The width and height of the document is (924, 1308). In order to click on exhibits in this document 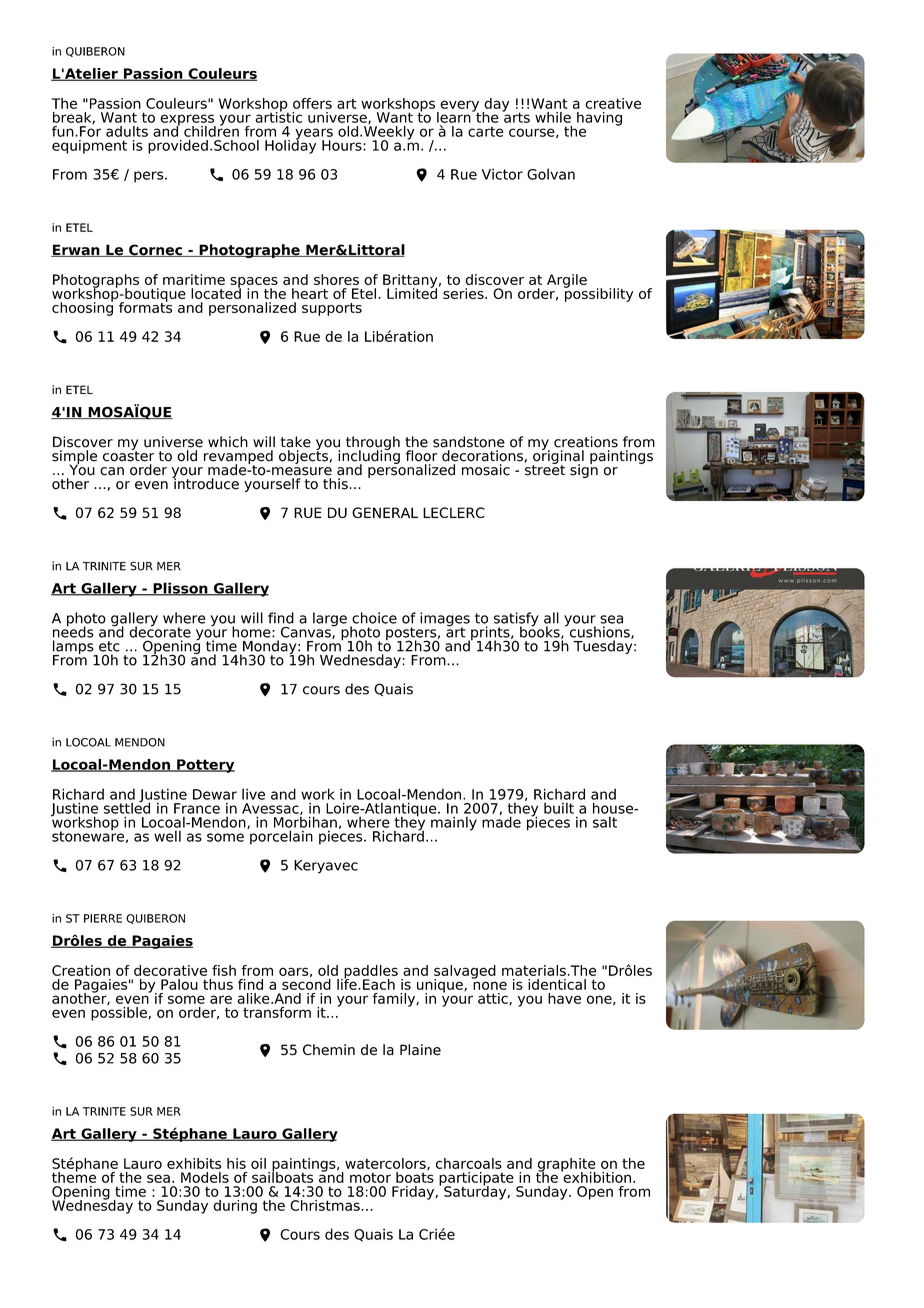, I will do `click(194, 1163)`.
